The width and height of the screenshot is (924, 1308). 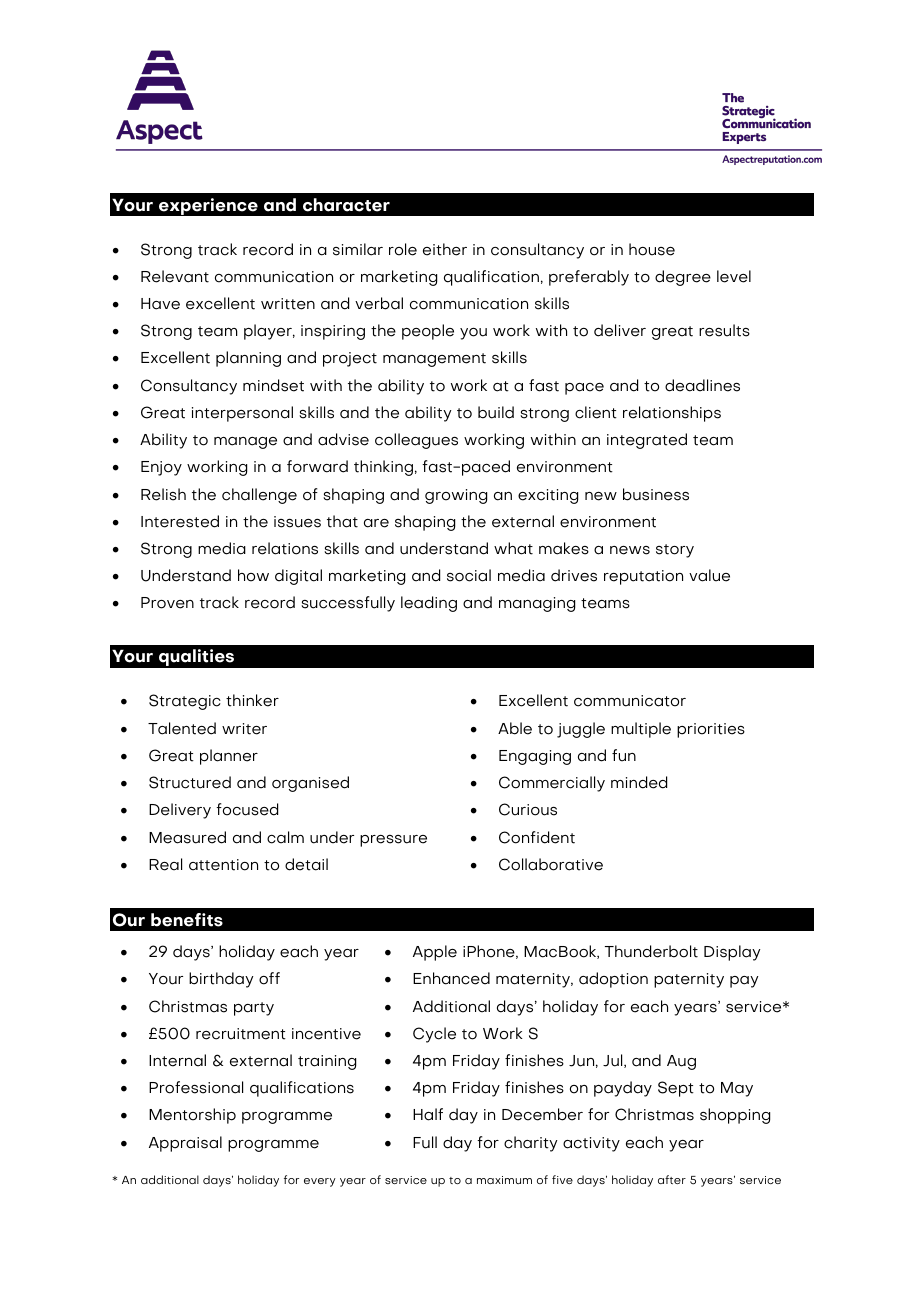 What do you see at coordinates (175, 276) in the screenshot?
I see `Relevant` at bounding box center [175, 276].
